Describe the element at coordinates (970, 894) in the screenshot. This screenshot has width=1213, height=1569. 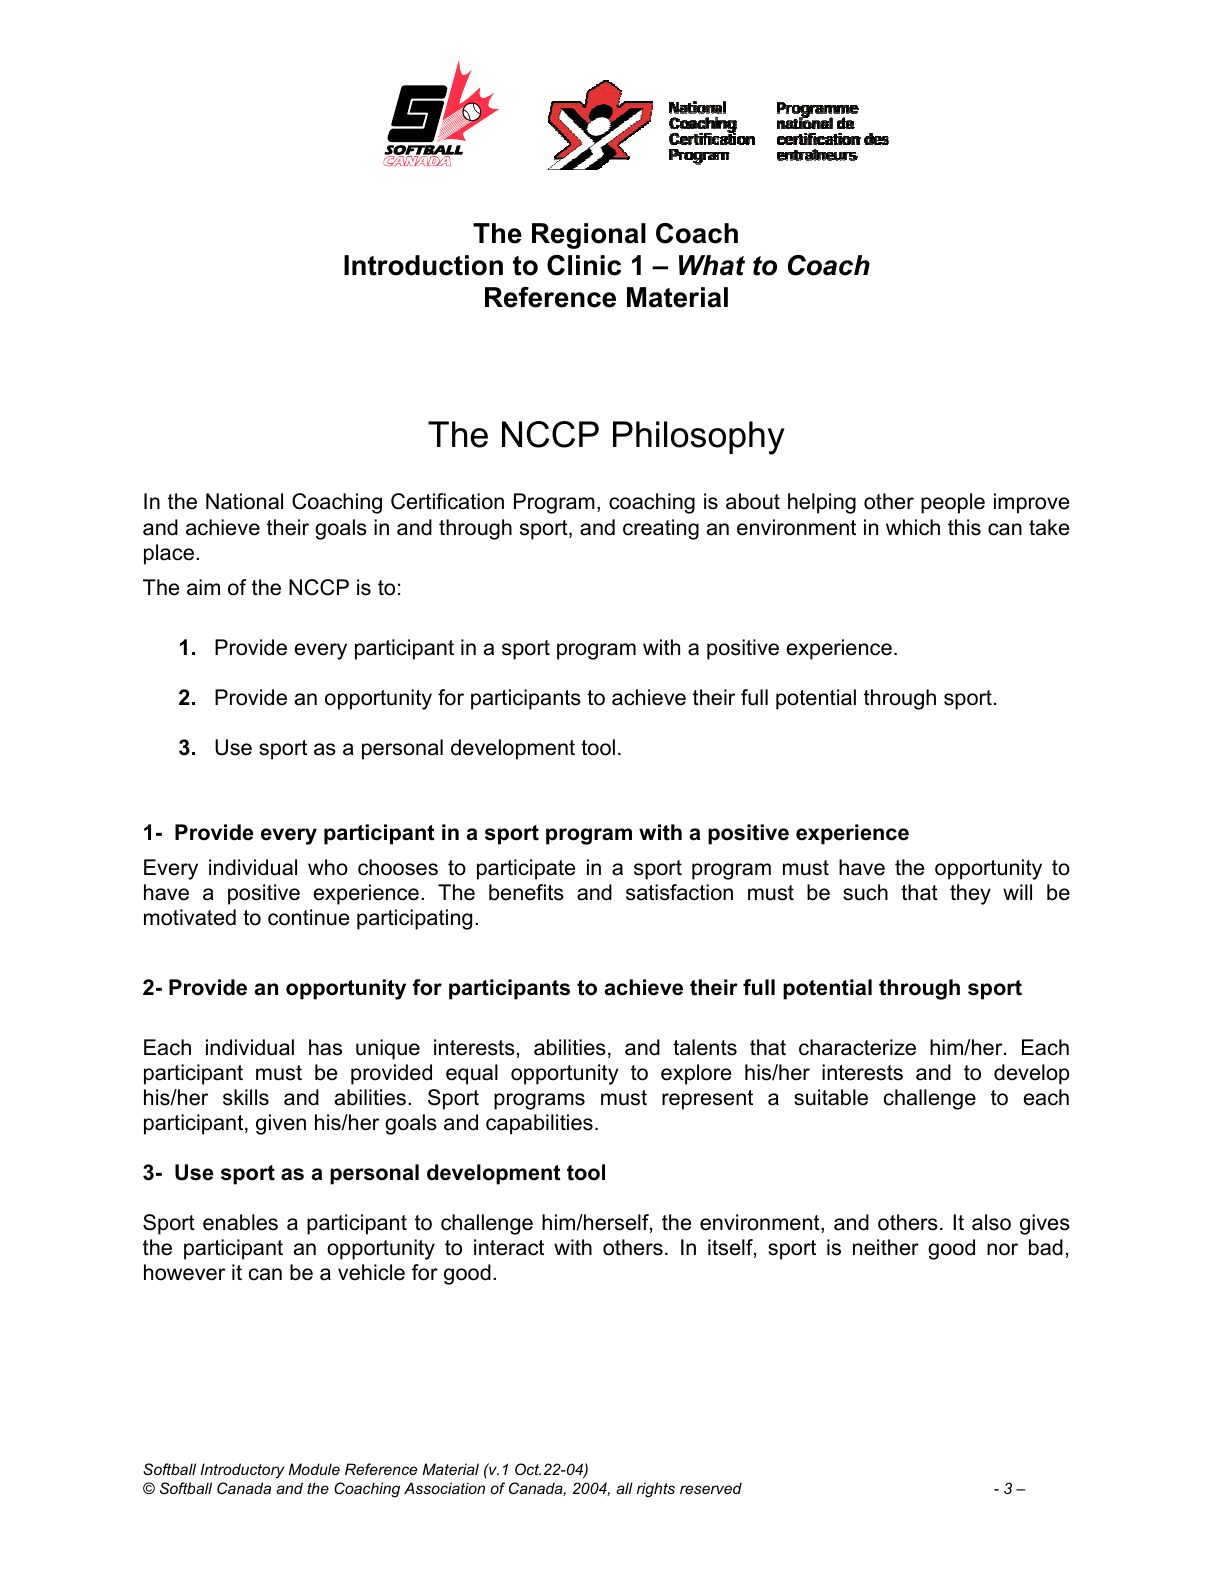
I see `they` at that location.
